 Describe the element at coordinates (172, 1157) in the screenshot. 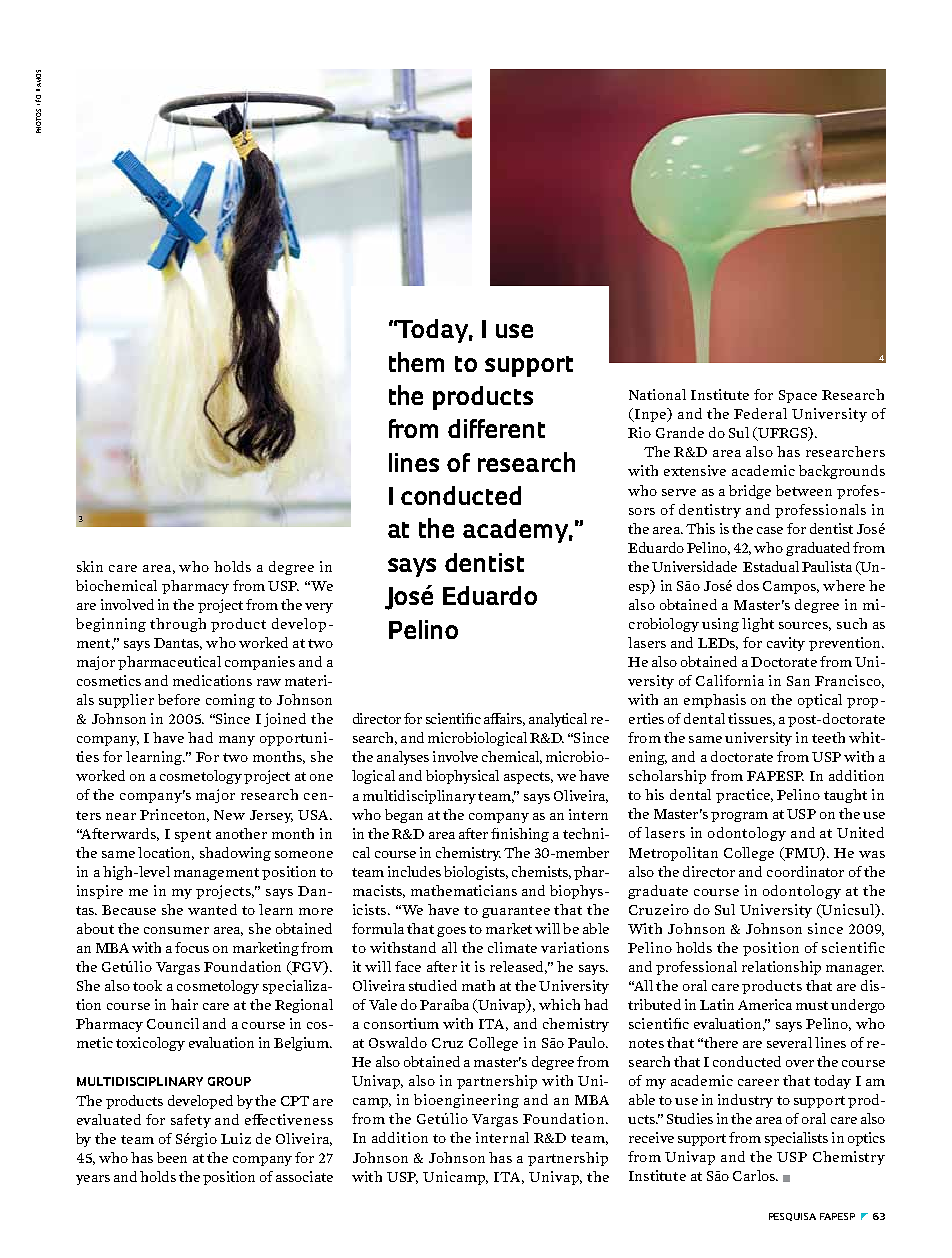

I see `been` at that location.
